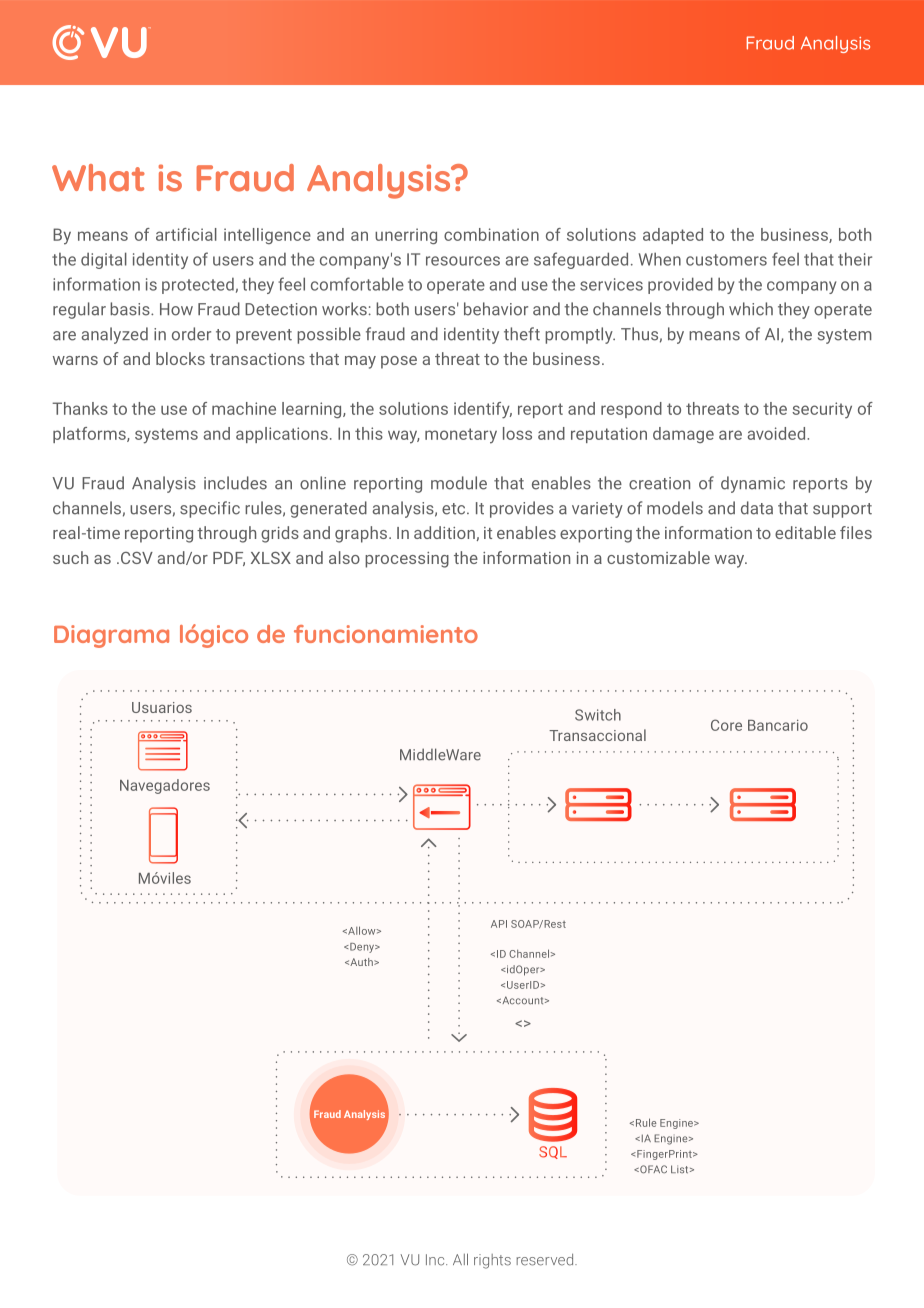  I want to click on rights, so click(492, 1261).
